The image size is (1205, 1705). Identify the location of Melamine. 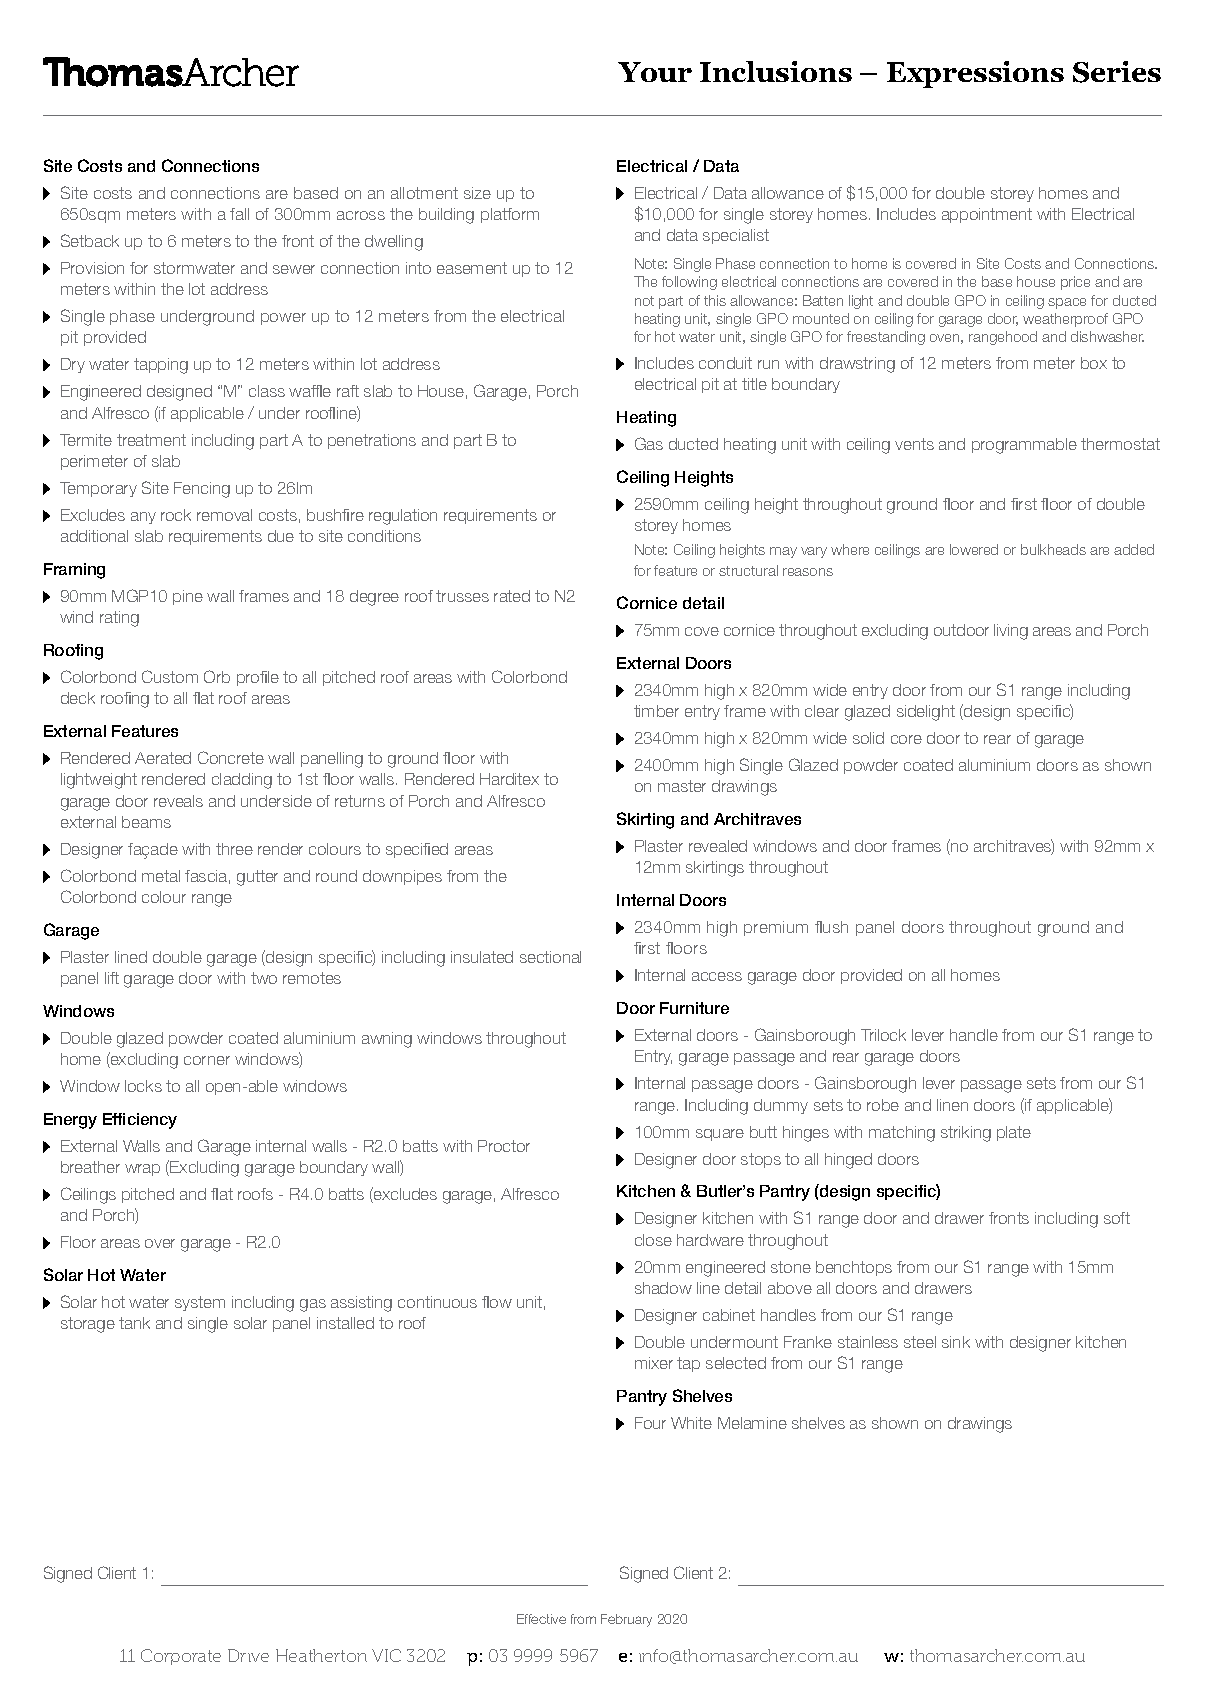
(752, 1423).
